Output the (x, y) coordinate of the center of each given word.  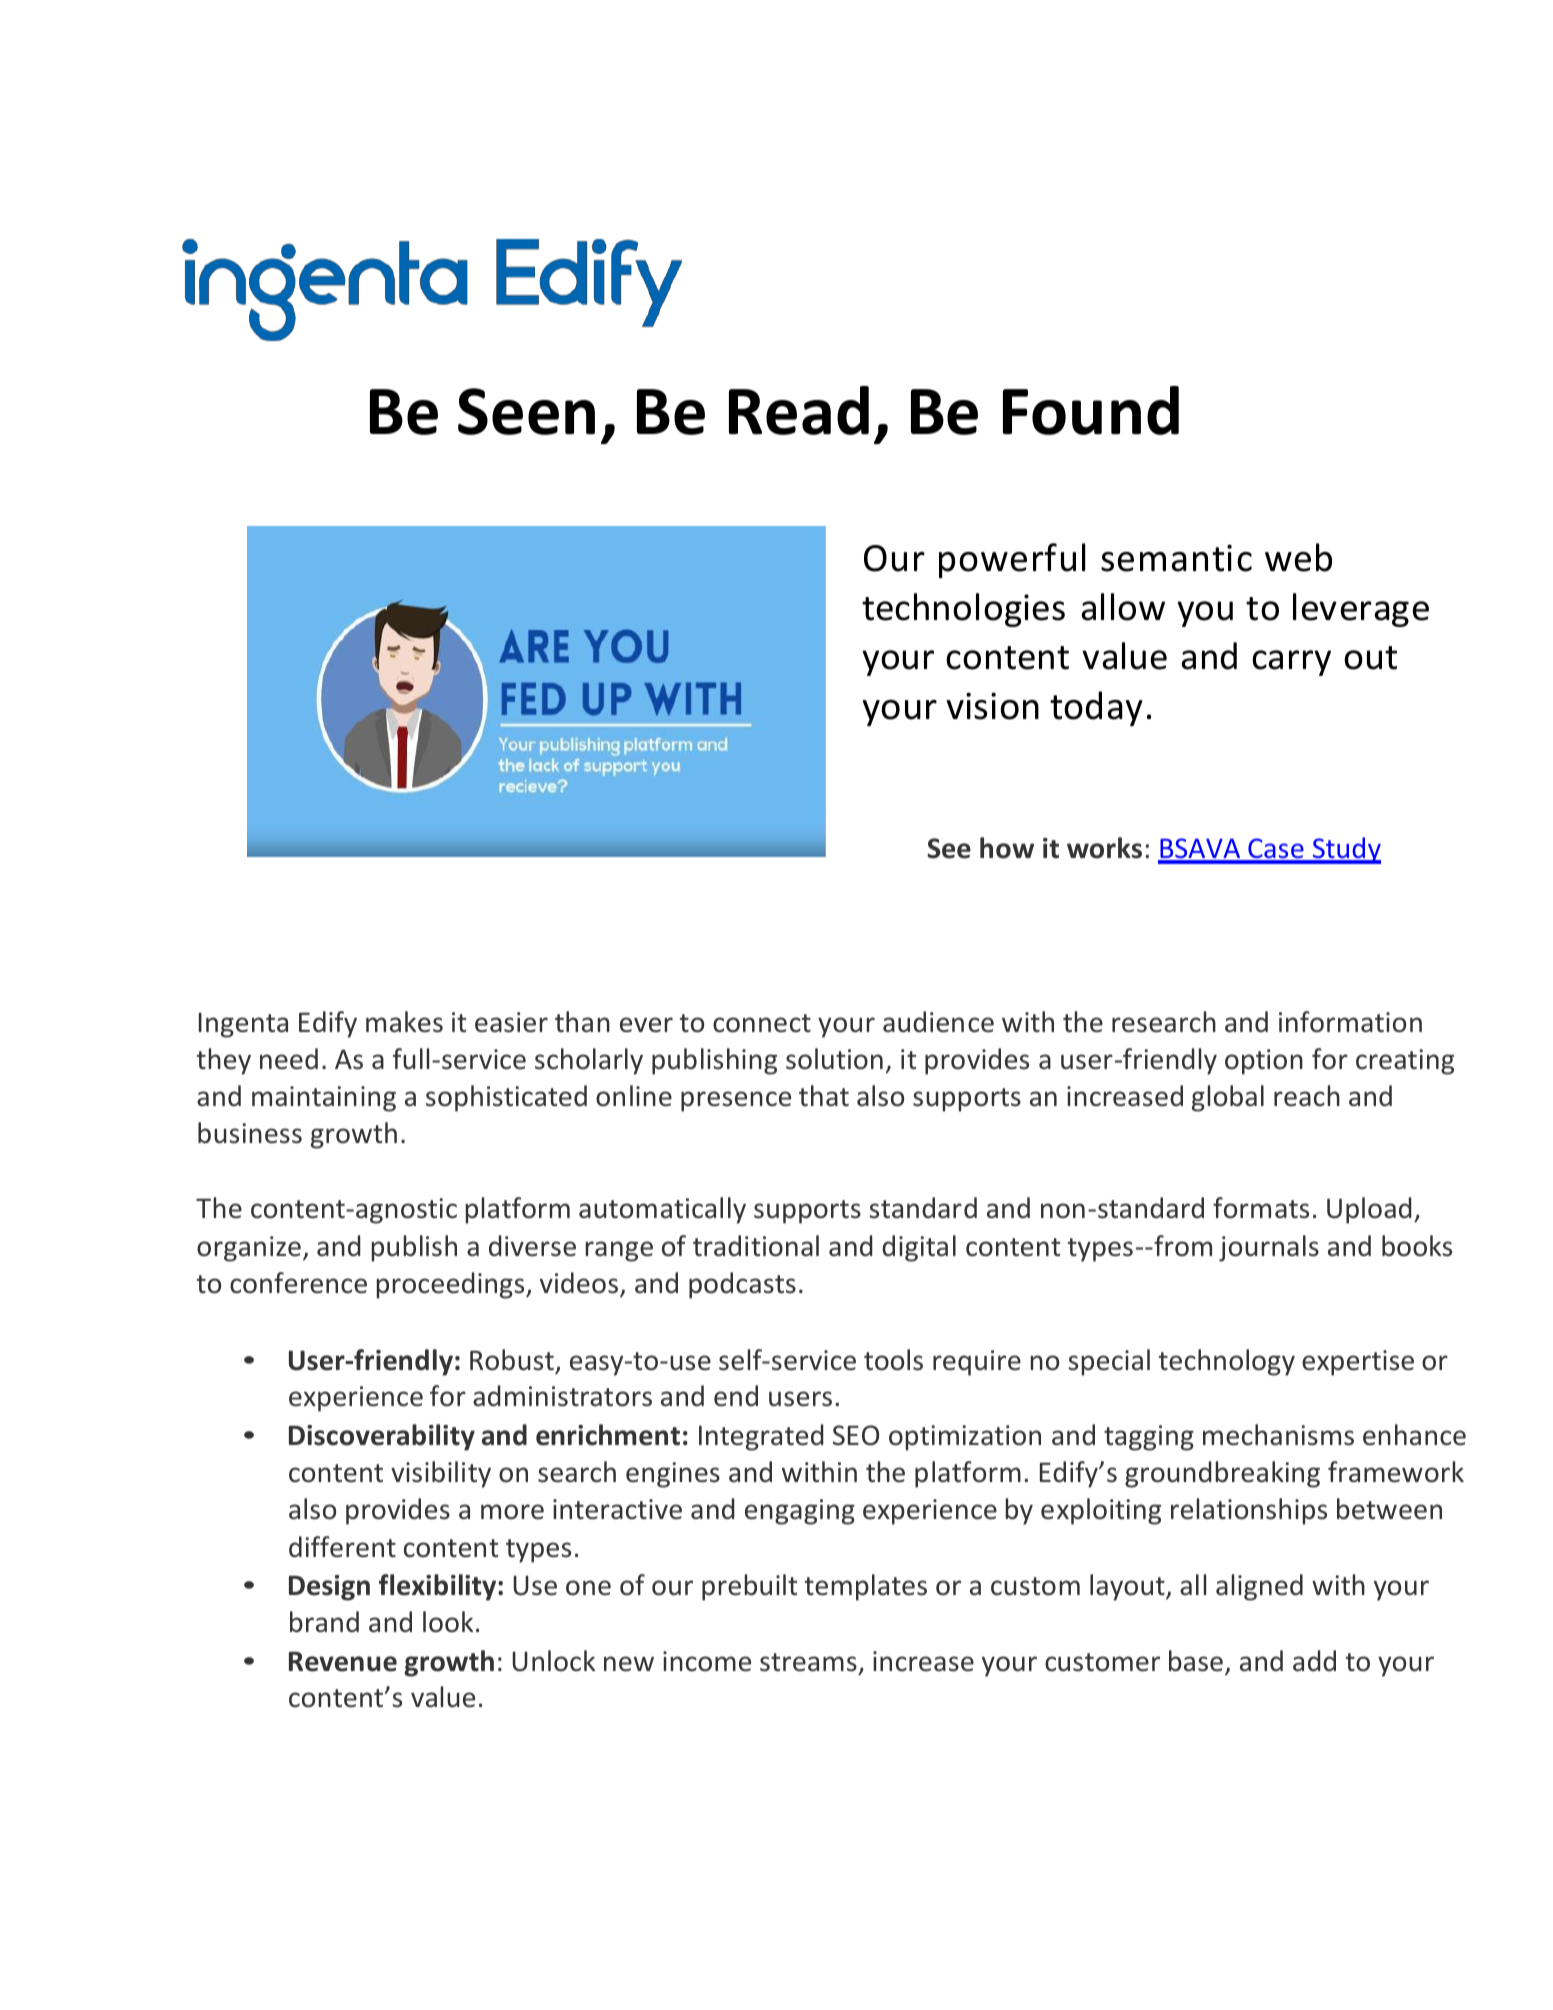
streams (808, 1662)
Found (1091, 410)
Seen (526, 411)
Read (799, 410)
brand (324, 1622)
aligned (1259, 1587)
